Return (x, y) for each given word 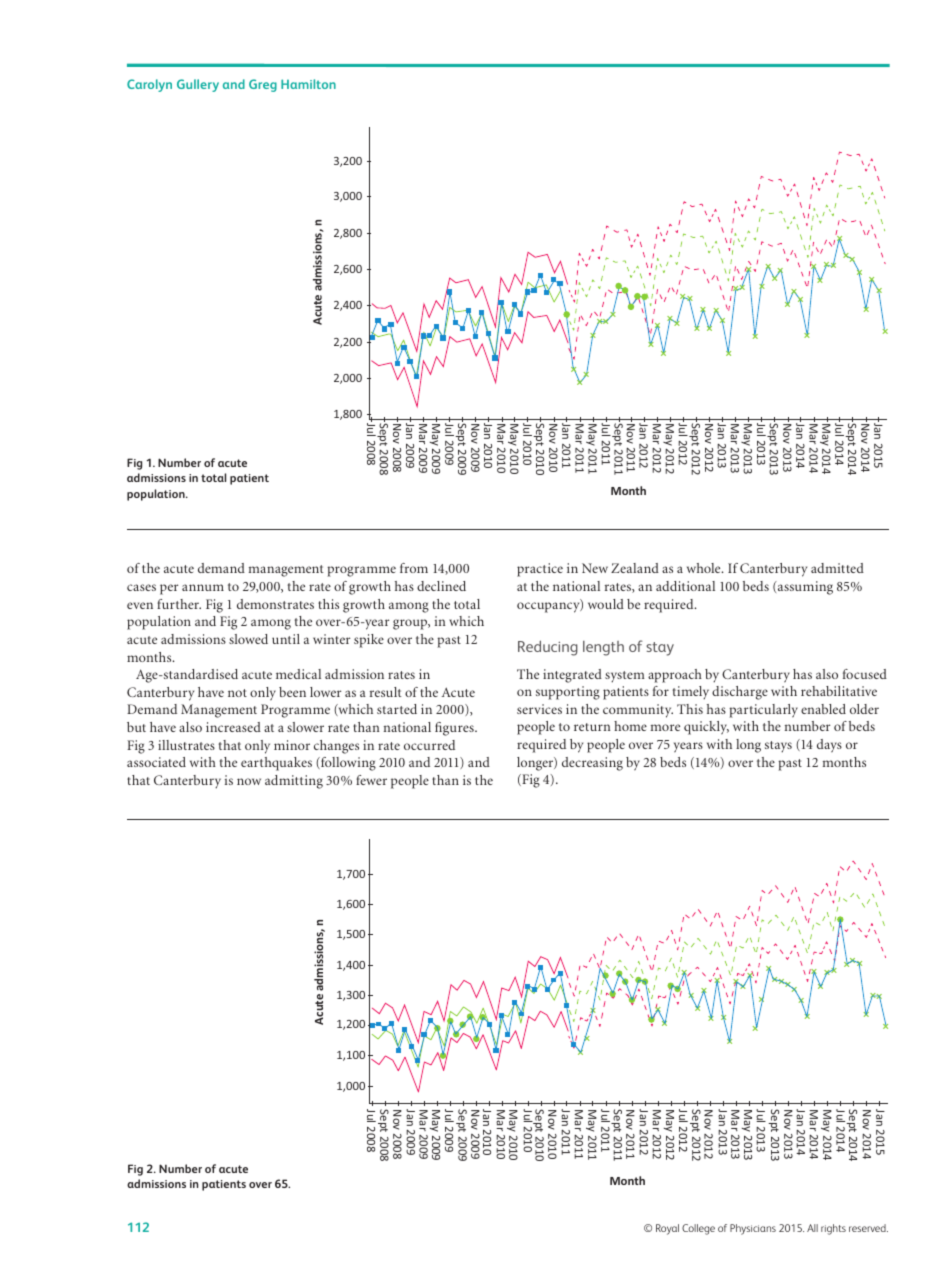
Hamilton (308, 84)
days (829, 746)
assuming (804, 588)
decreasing (592, 764)
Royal (667, 1229)
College (698, 1229)
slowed (248, 639)
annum (203, 587)
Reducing (548, 648)
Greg (263, 85)
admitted (837, 568)
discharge (740, 693)
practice (540, 570)
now (249, 781)
